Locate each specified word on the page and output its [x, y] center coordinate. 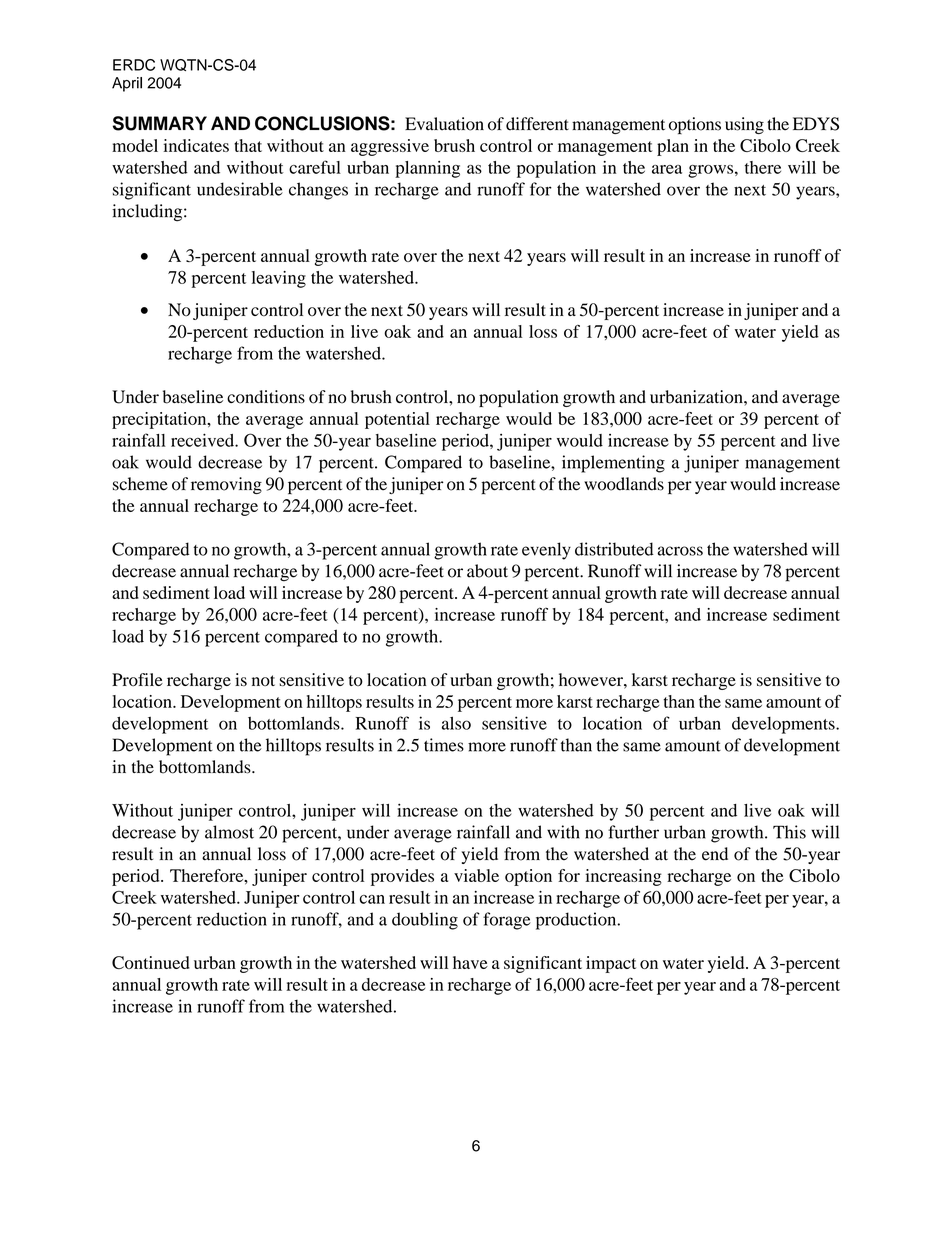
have [470, 962]
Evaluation [444, 124]
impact [611, 964]
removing [226, 485]
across [680, 551]
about [487, 571]
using [744, 125]
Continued [151, 962]
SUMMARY [160, 123]
